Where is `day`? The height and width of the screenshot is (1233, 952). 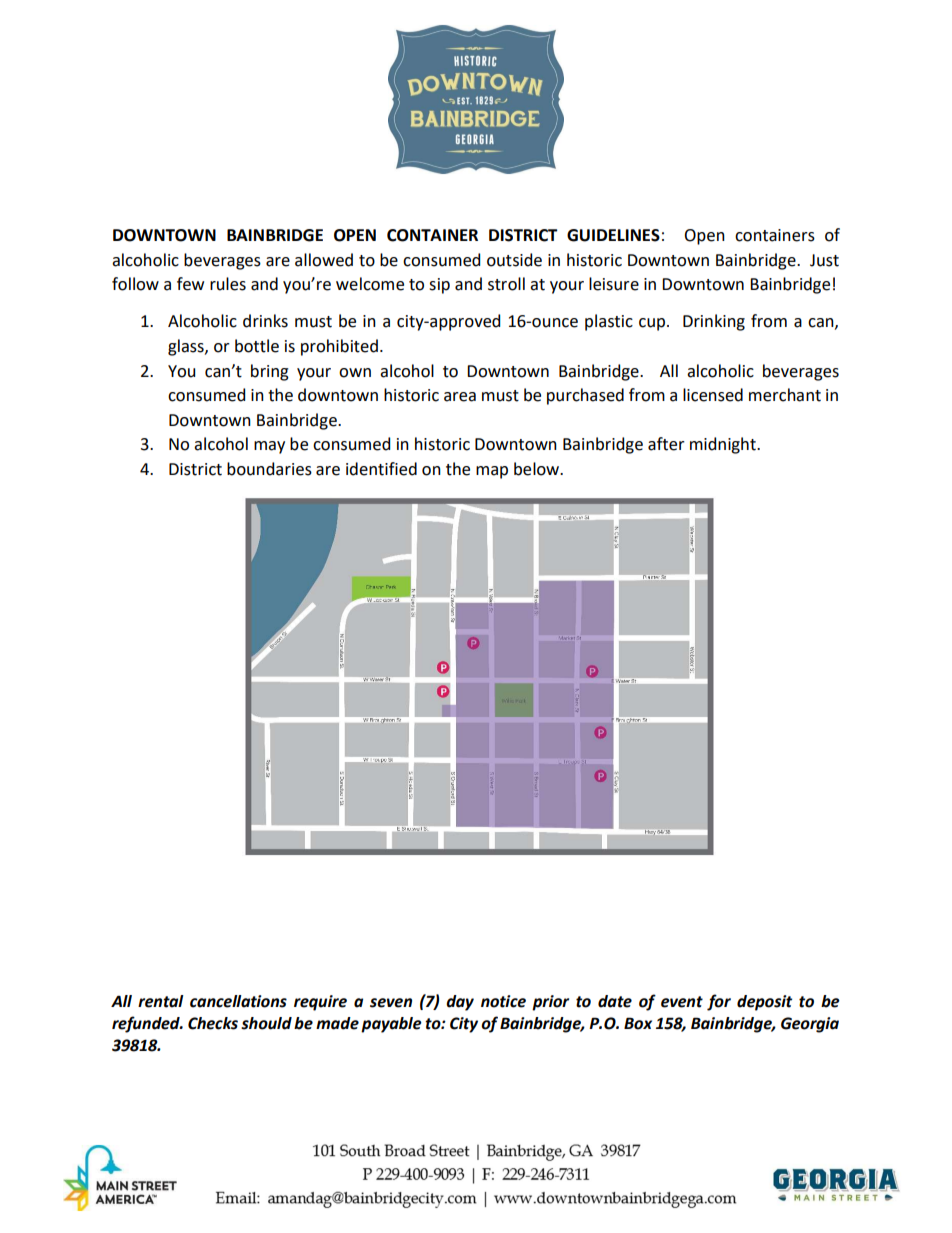 day is located at coordinates (460, 1003).
